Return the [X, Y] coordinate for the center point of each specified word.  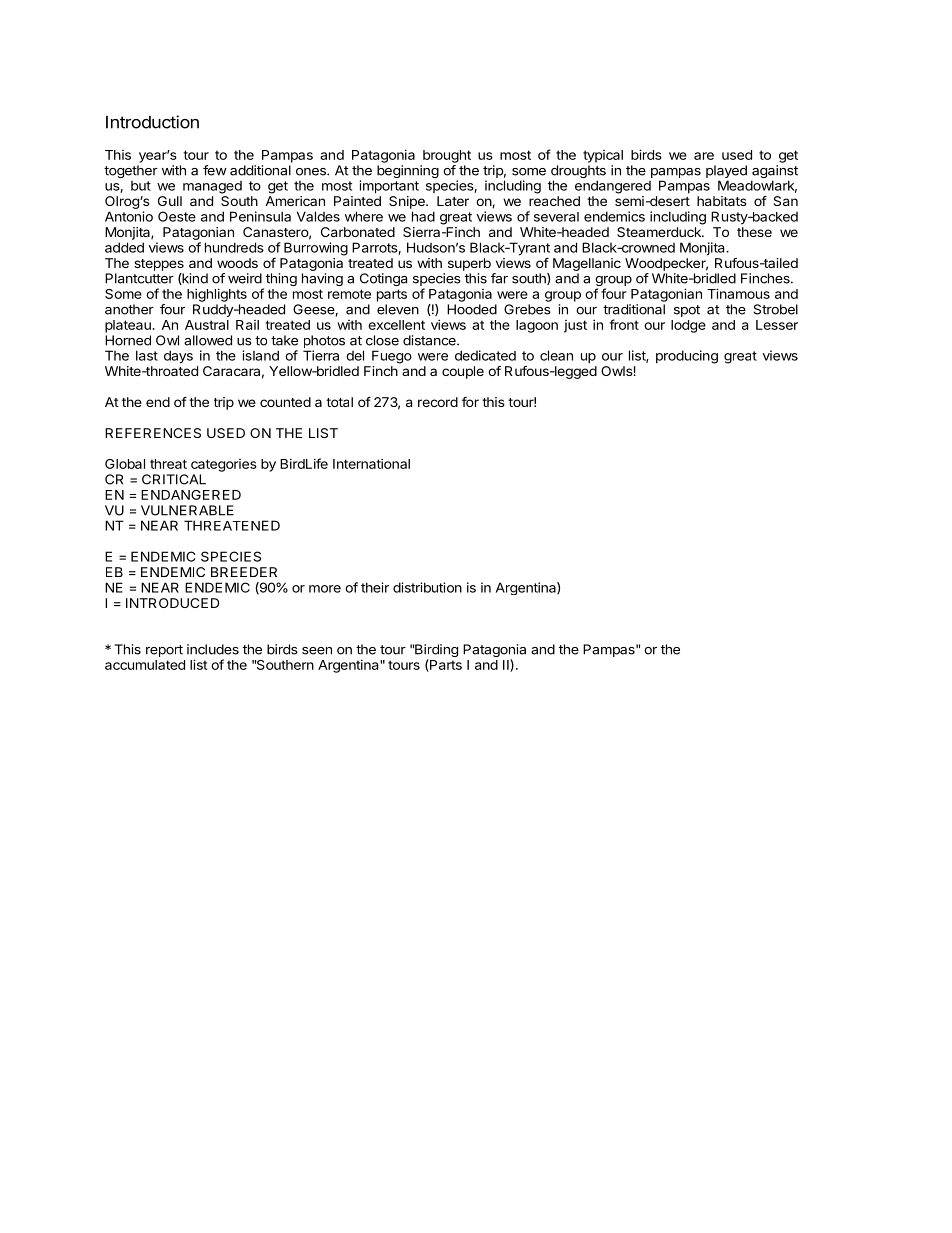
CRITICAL [174, 479]
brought [447, 156]
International [371, 463]
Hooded [472, 309]
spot [687, 311]
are [704, 156]
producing [687, 357]
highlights [217, 295]
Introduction [152, 122]
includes [213, 649]
